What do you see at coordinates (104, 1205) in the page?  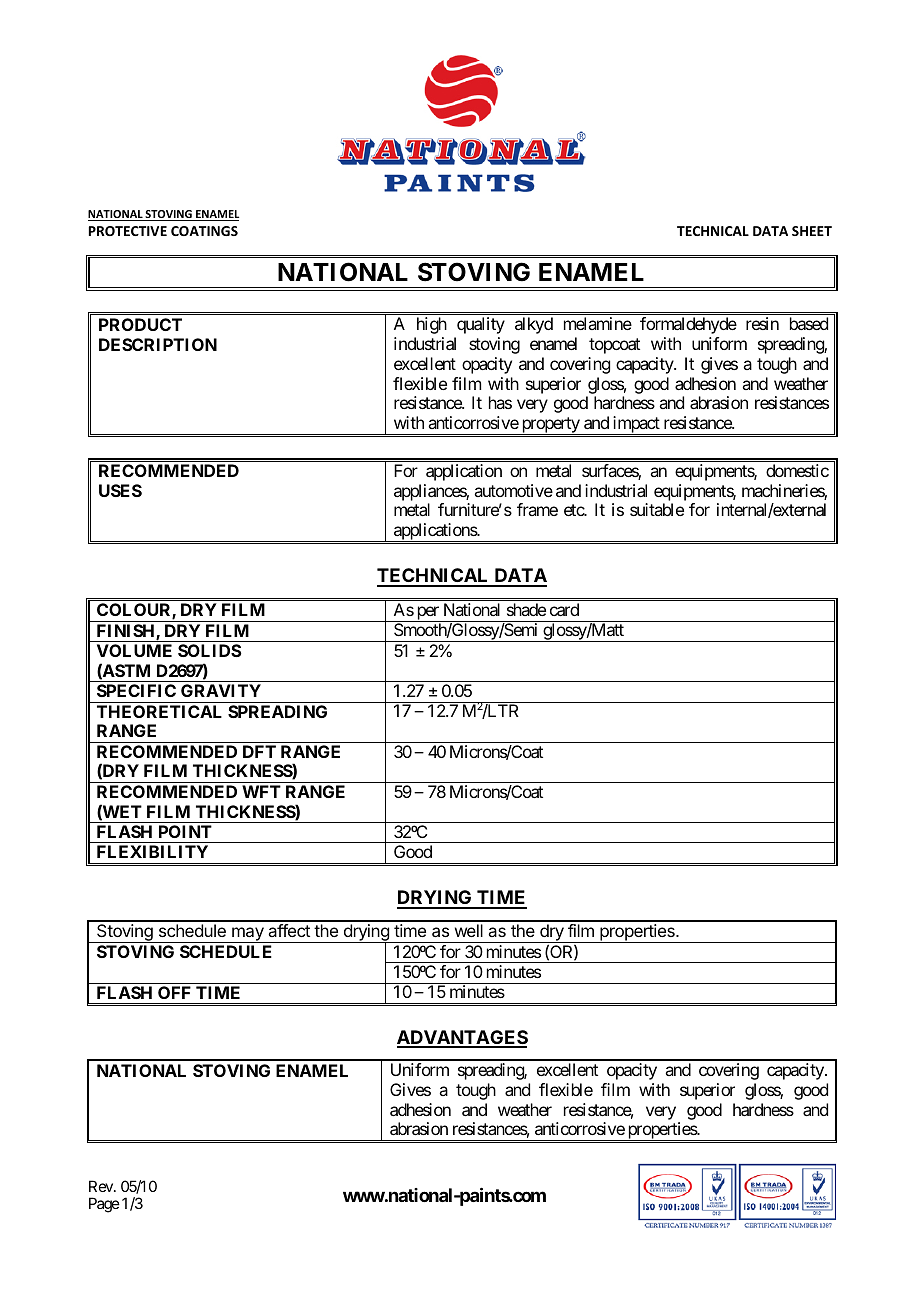 I see `Page` at bounding box center [104, 1205].
